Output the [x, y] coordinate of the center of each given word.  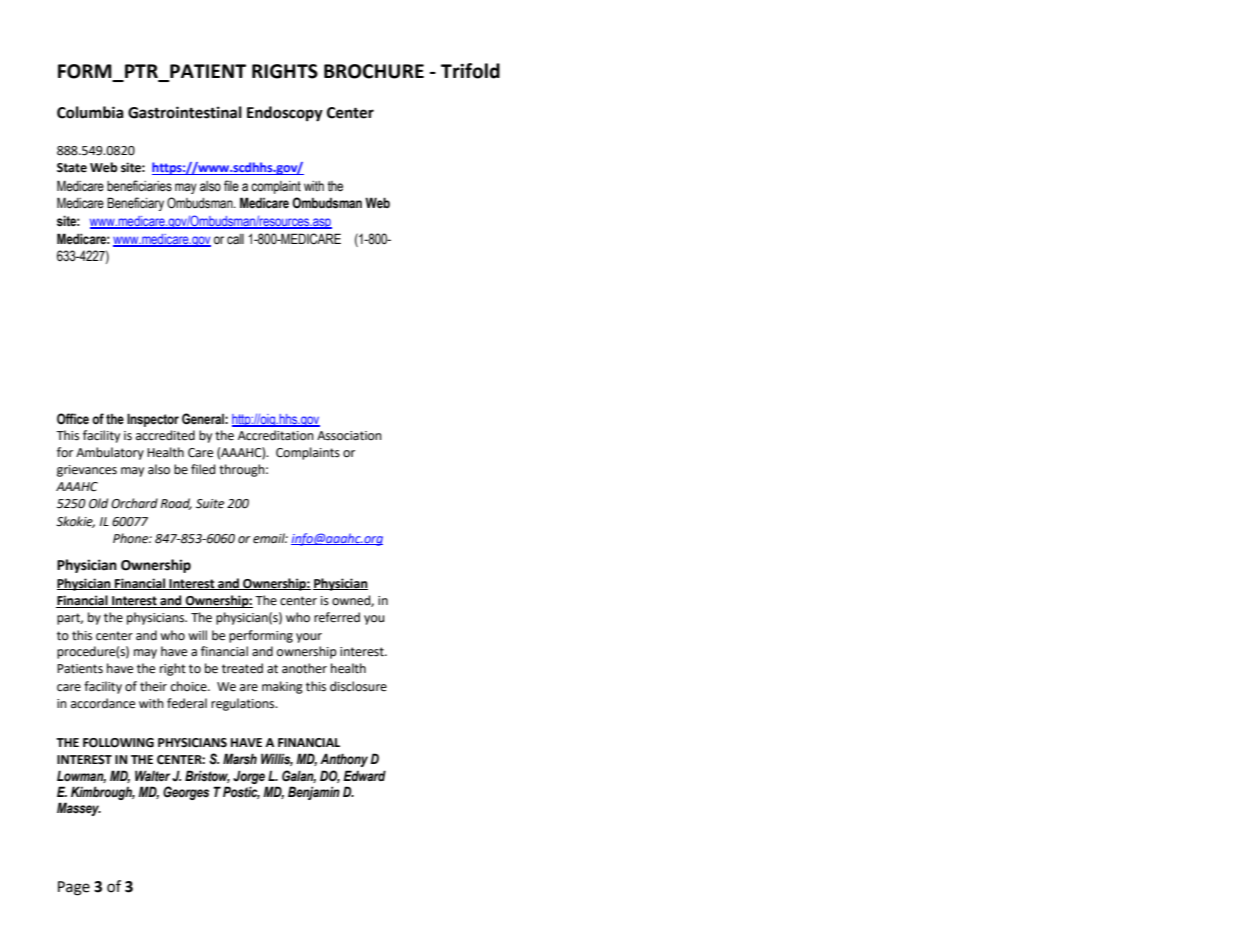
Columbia [90, 112]
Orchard [134, 503]
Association [349, 436]
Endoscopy [285, 114]
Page [74, 888]
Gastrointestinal [185, 112]
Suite [210, 504]
